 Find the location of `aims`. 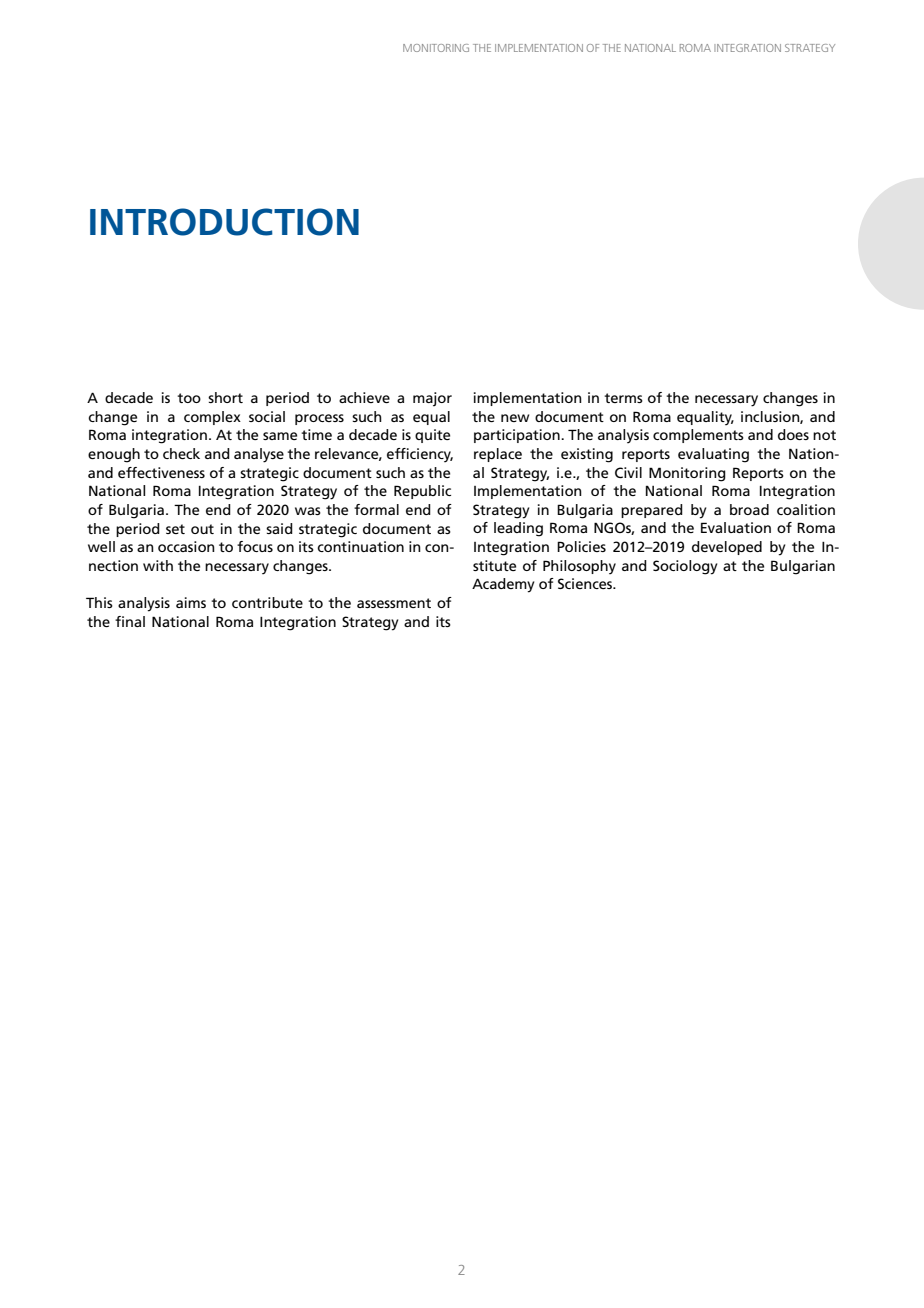

aims is located at coordinates (191, 602).
